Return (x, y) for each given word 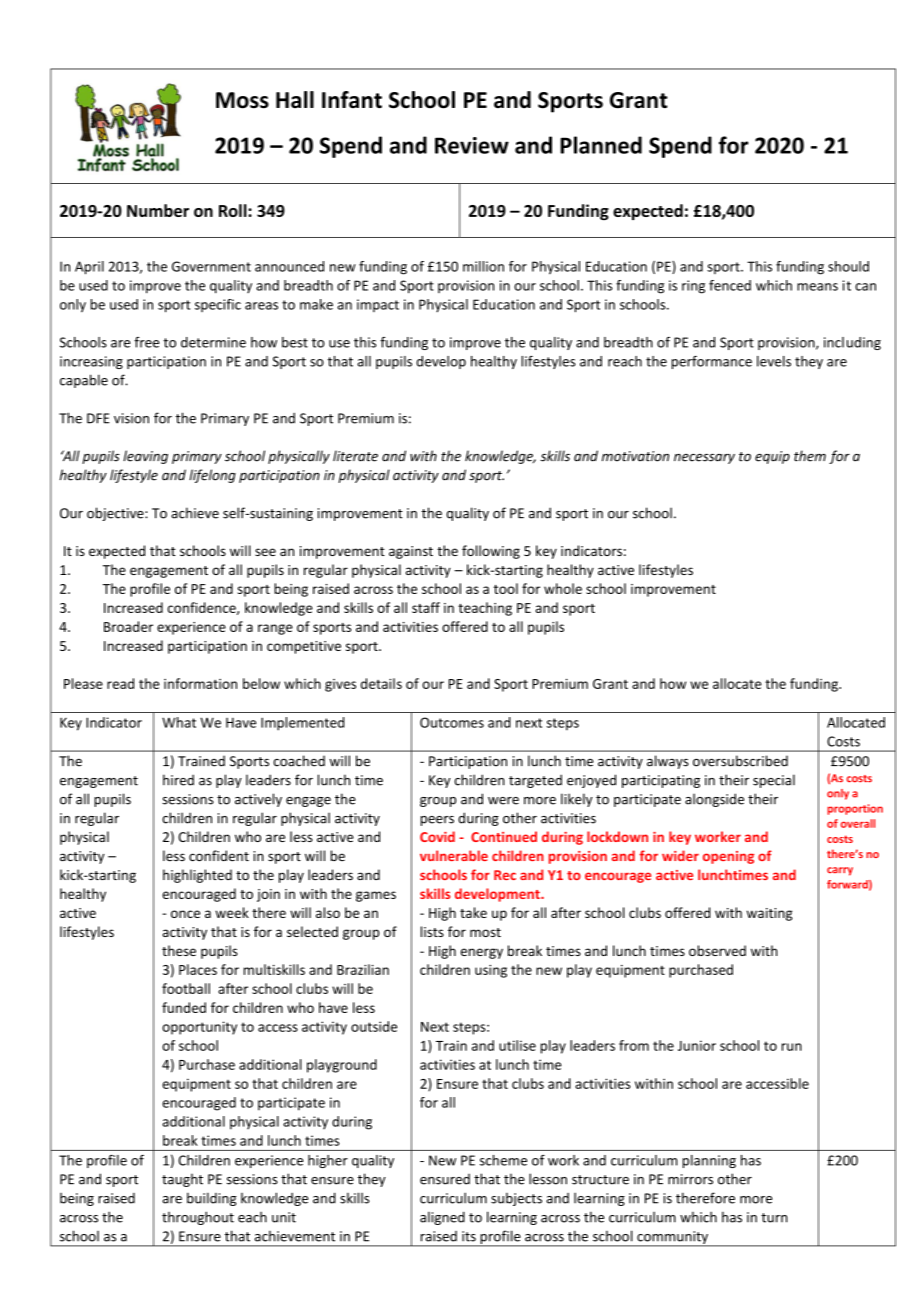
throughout (198, 1218)
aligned (442, 1218)
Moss (242, 100)
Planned (601, 145)
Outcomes (452, 722)
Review (472, 145)
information (200, 683)
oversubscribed (740, 761)
